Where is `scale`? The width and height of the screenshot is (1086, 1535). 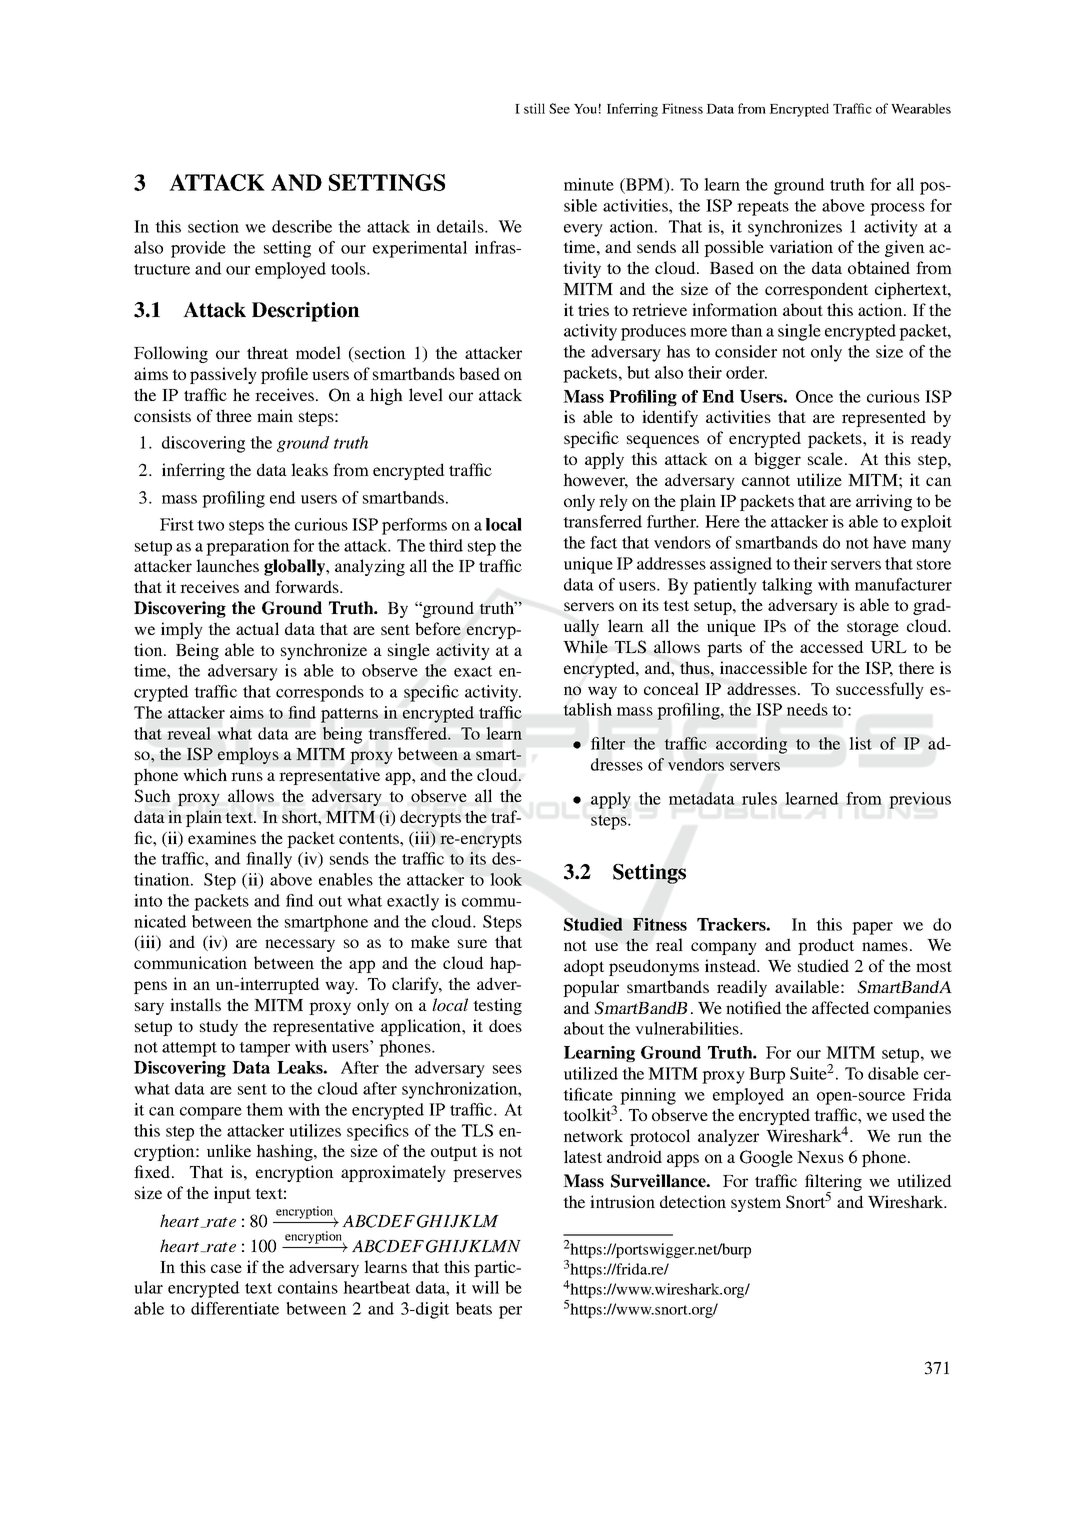
scale is located at coordinates (827, 458).
